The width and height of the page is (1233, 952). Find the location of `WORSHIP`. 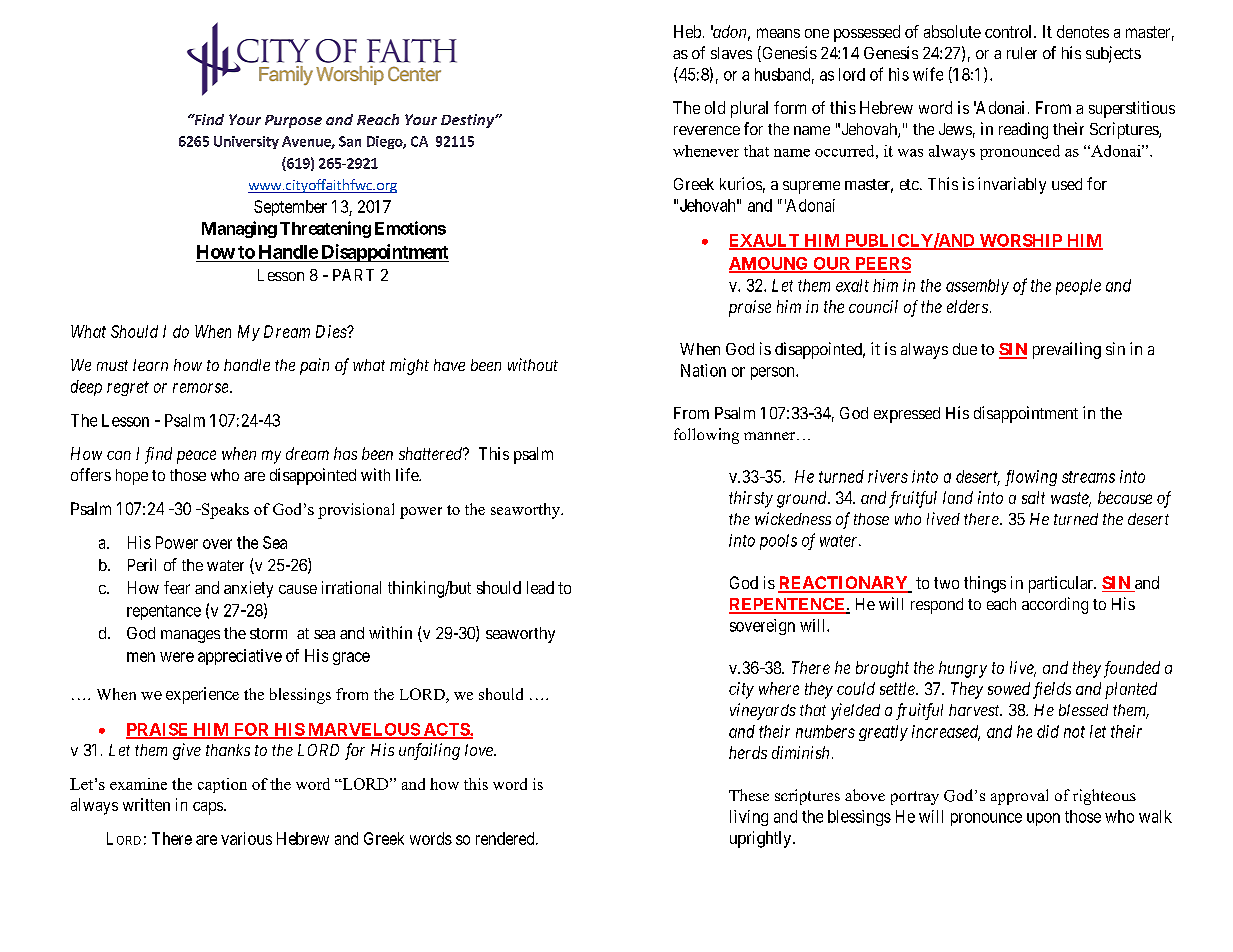

WORSHIP is located at coordinates (1021, 241).
